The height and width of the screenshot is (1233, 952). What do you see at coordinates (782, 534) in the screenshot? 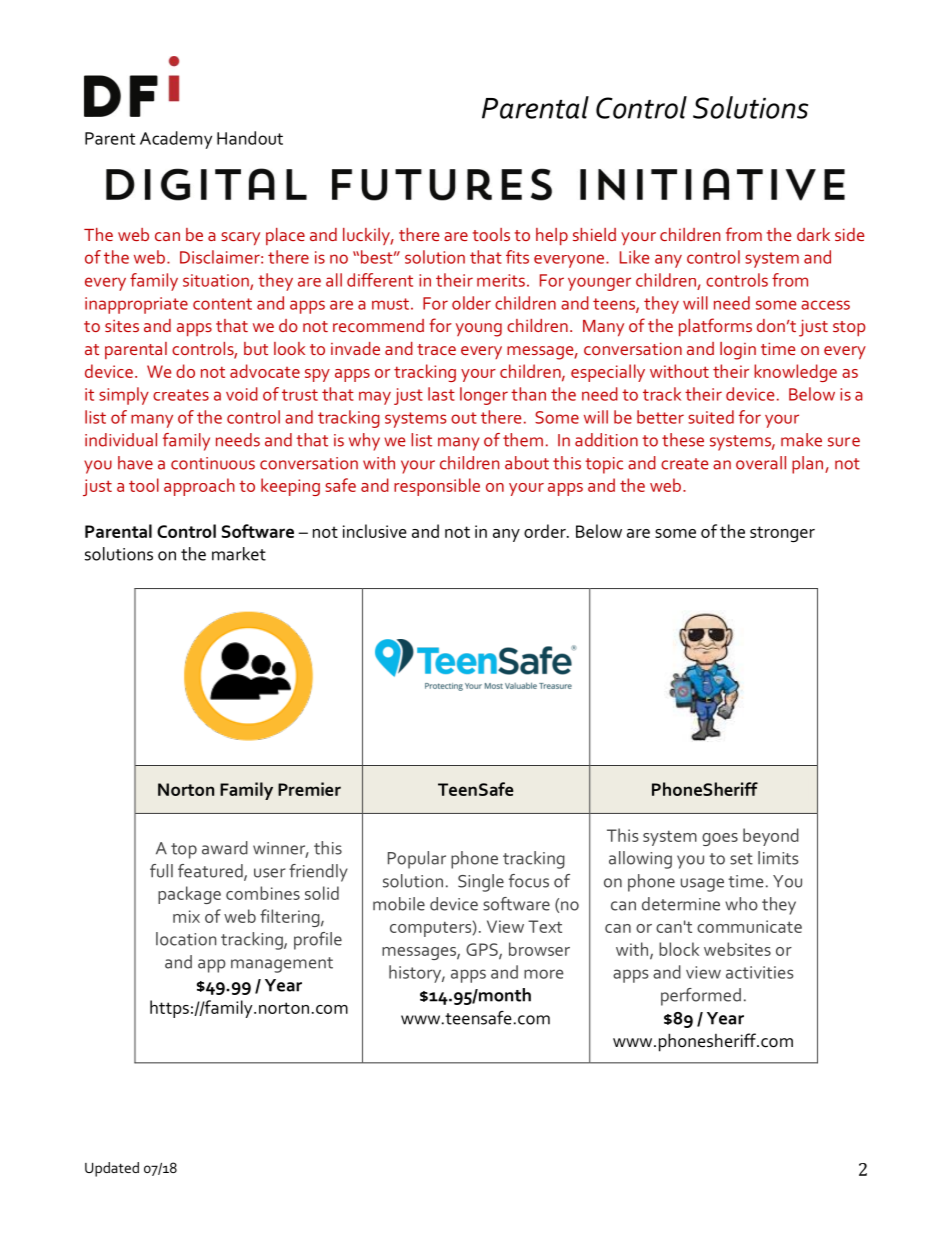
I see `stronger` at bounding box center [782, 534].
